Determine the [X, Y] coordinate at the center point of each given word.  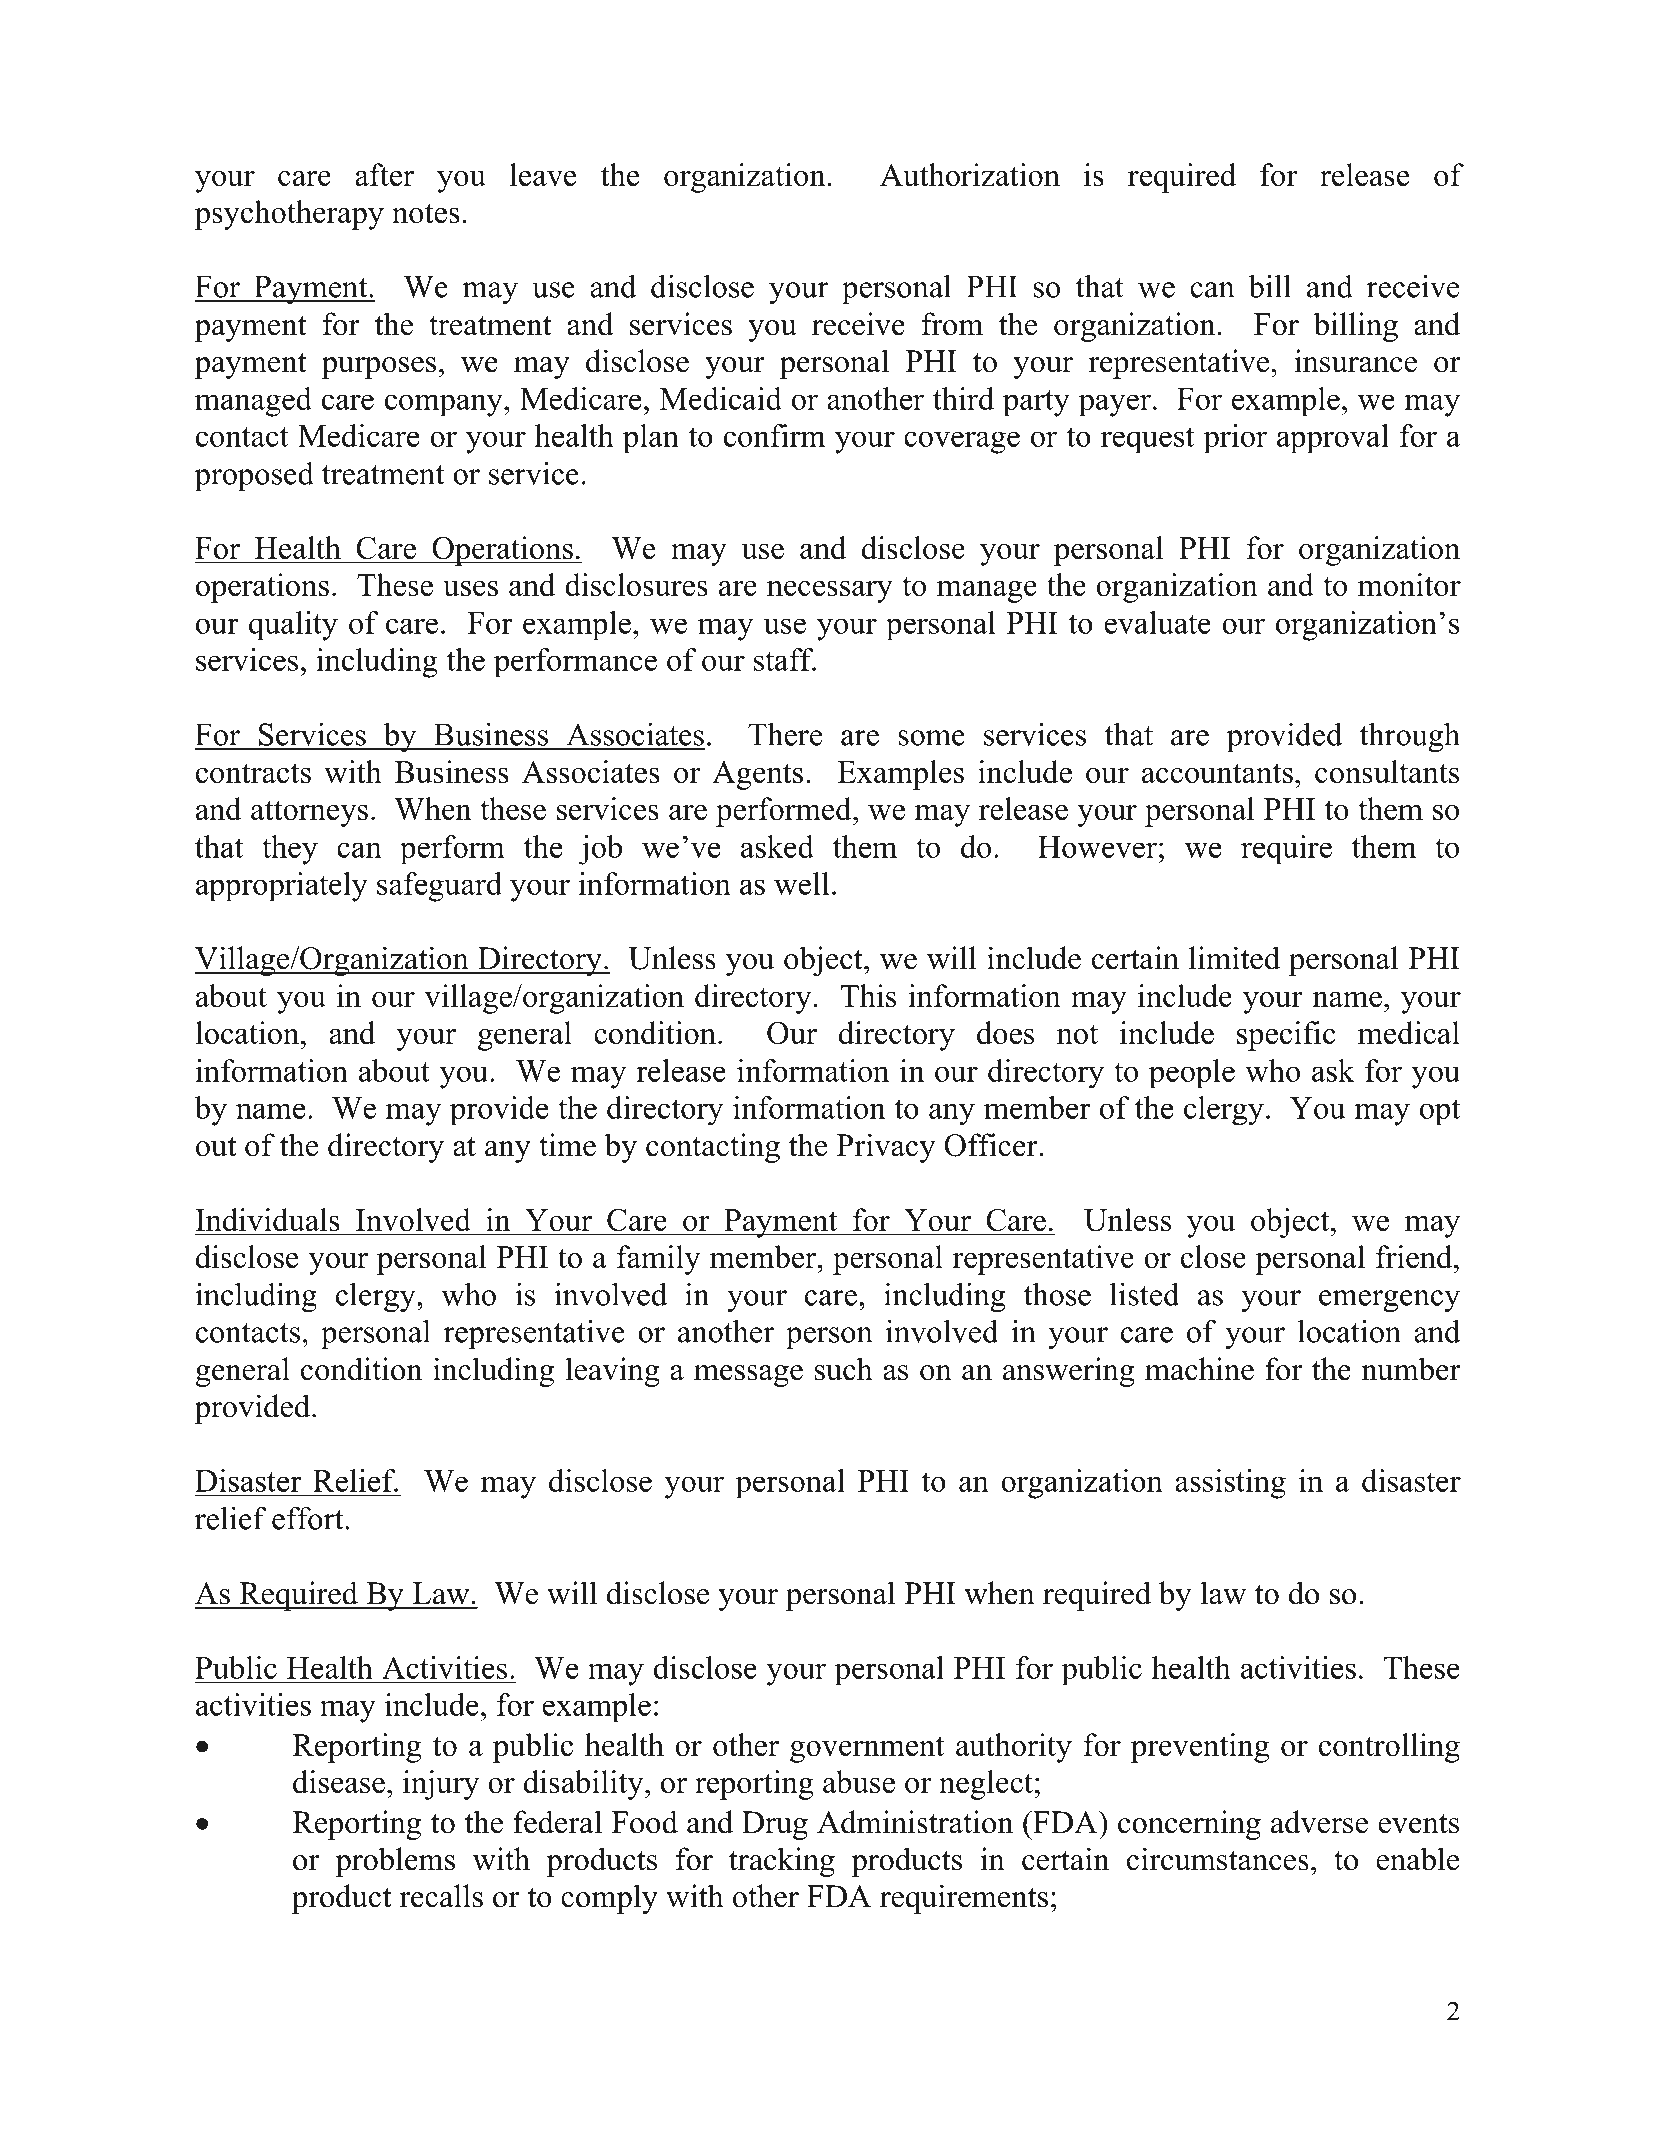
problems [395, 1862]
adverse [1319, 1822]
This [868, 995]
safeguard [439, 887]
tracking [782, 1862]
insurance [1355, 361]
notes [426, 213]
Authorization [970, 174]
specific [1286, 1036]
